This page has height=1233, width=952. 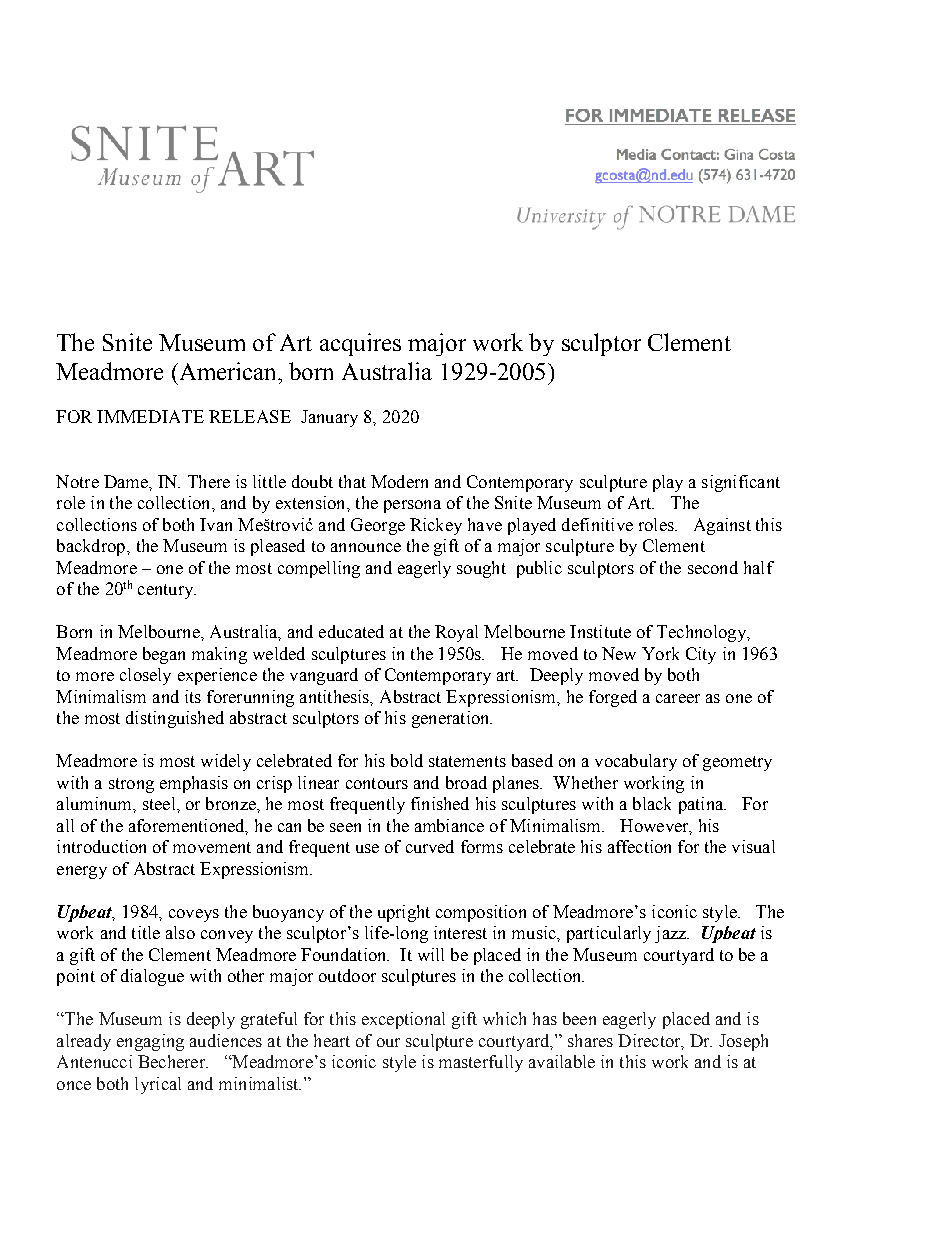 What do you see at coordinates (650, 1041) in the page?
I see `Director` at bounding box center [650, 1041].
